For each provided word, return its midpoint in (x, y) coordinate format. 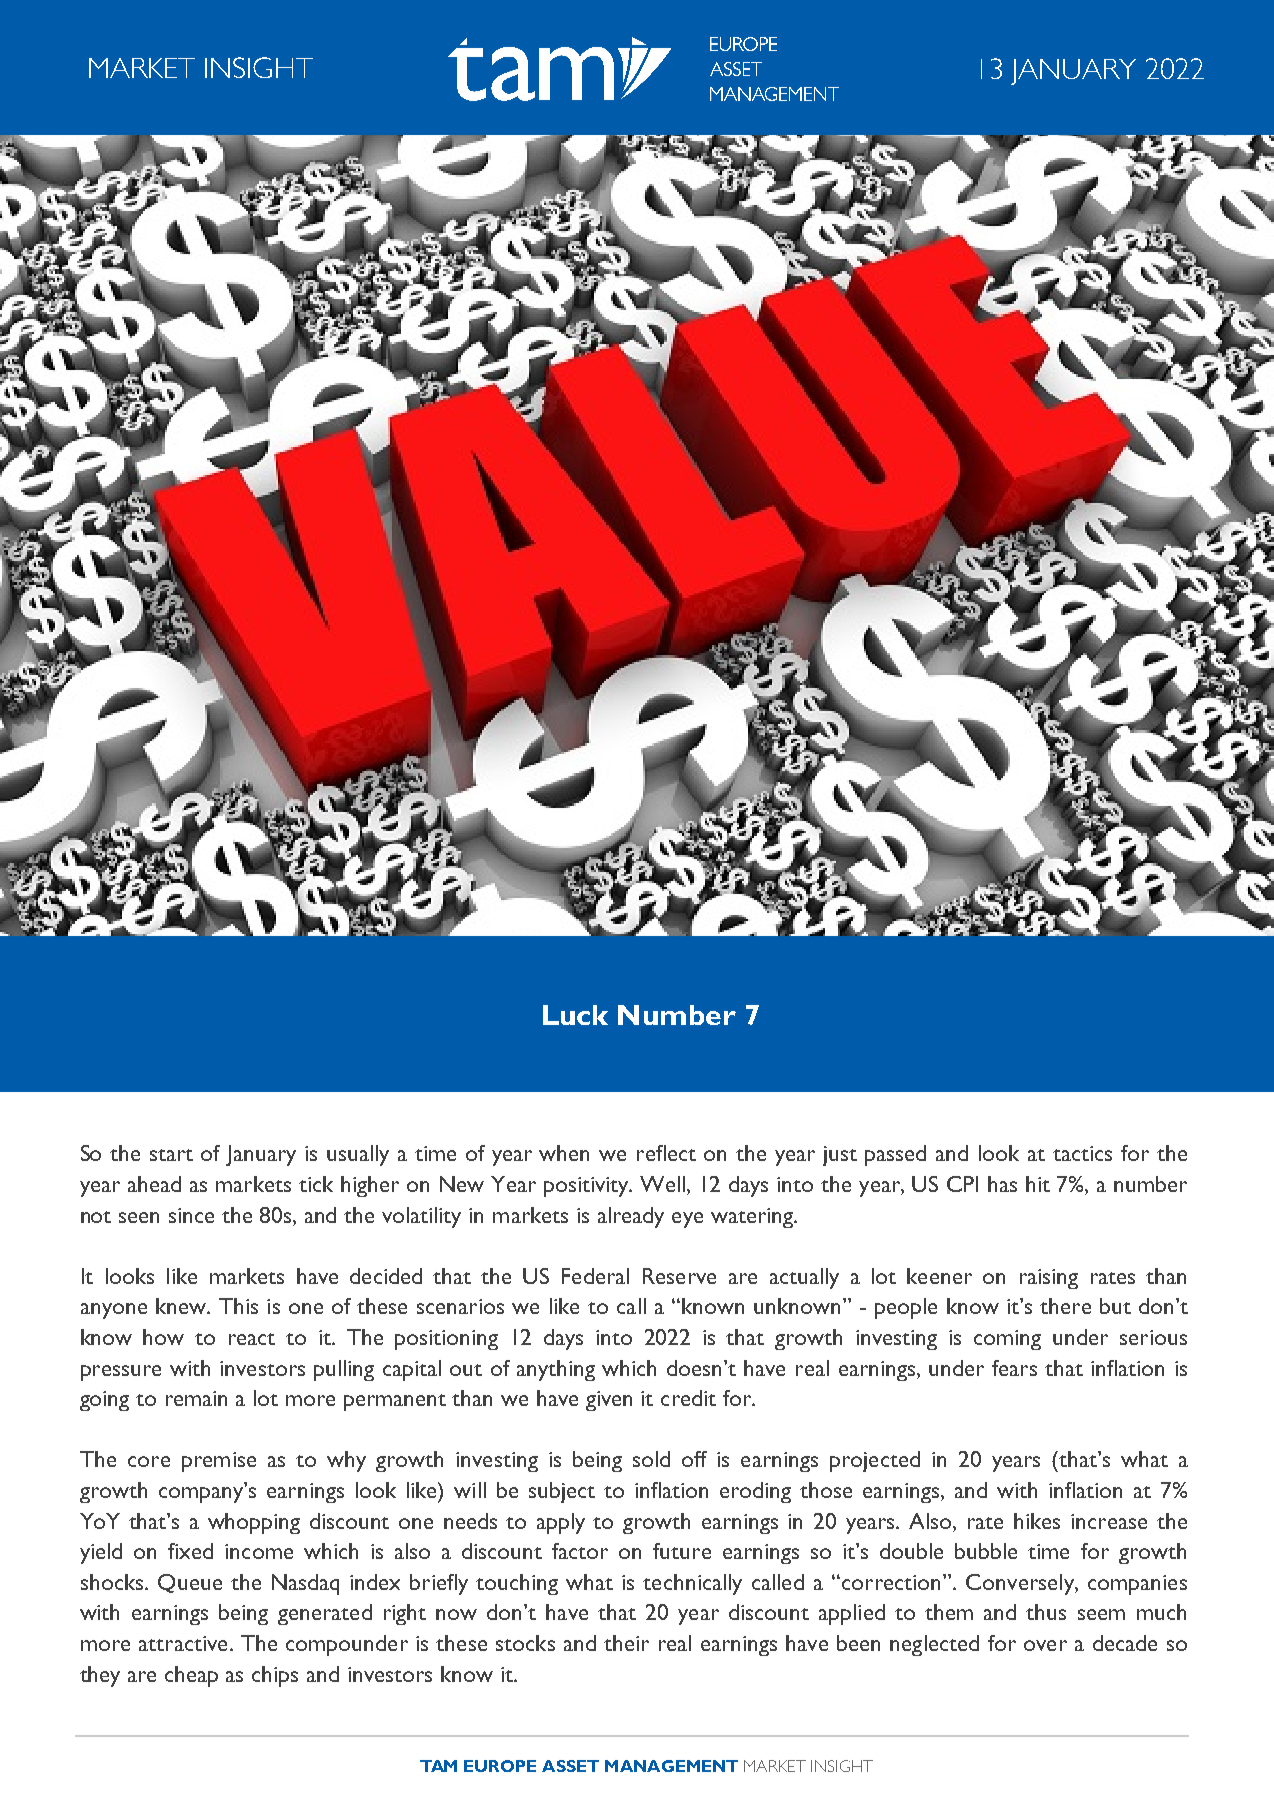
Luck (575, 1015)
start (171, 1155)
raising (1049, 1279)
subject (562, 1492)
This (238, 1306)
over (1045, 1645)
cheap (191, 1676)
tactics (1082, 1153)
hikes (1037, 1521)
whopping (254, 1523)
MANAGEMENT (671, 1766)
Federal (595, 1276)
